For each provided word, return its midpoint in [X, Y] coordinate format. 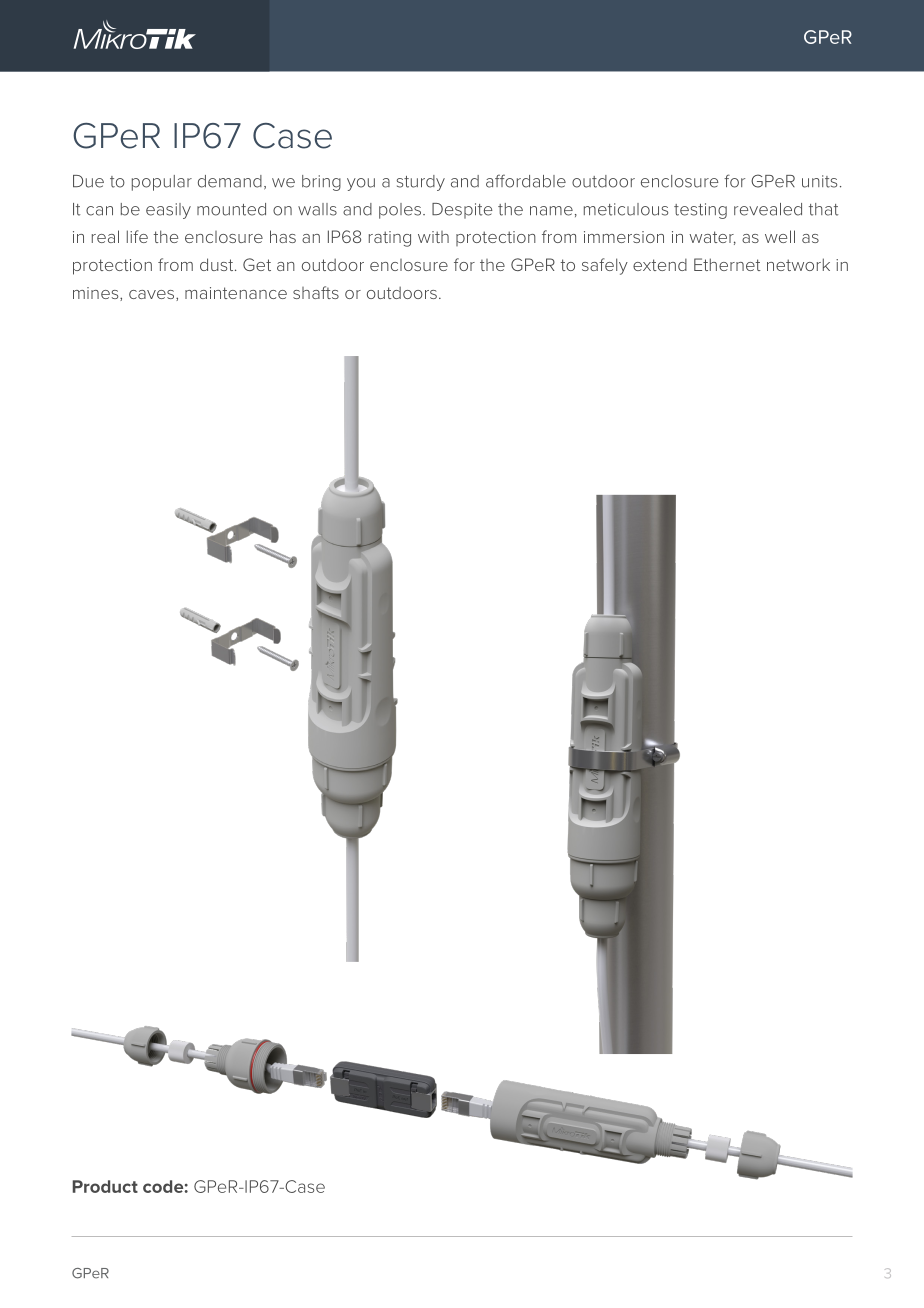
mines [97, 294]
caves [153, 295]
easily [168, 211]
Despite [462, 211]
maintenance [236, 293]
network [798, 264]
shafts [316, 292]
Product [105, 1186]
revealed [768, 209]
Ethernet [727, 264]
